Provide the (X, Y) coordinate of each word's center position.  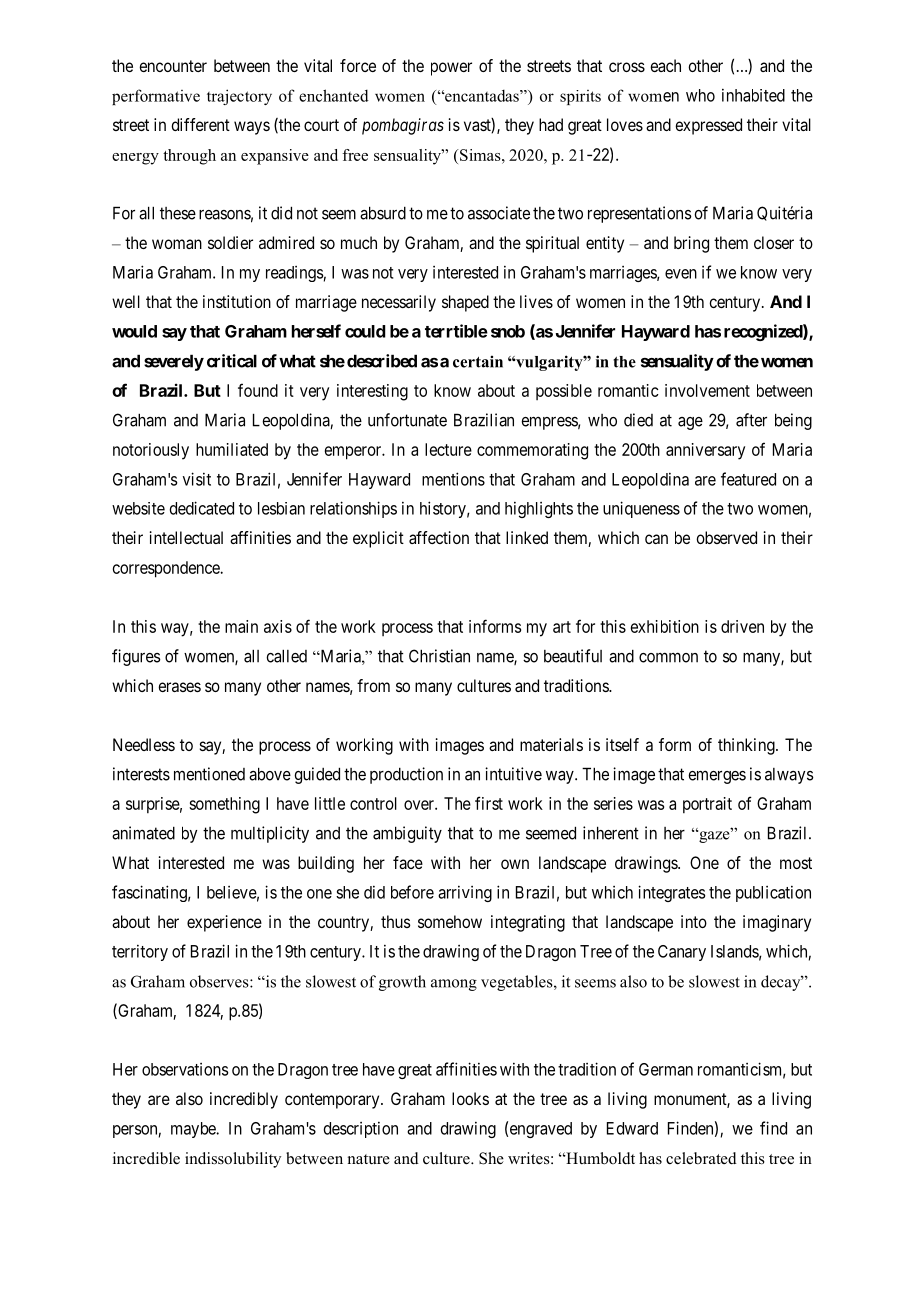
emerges (717, 777)
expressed (708, 126)
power (451, 69)
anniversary (705, 451)
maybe (194, 1130)
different (200, 124)
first (489, 803)
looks (470, 1098)
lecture (448, 449)
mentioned (209, 774)
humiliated (232, 449)
